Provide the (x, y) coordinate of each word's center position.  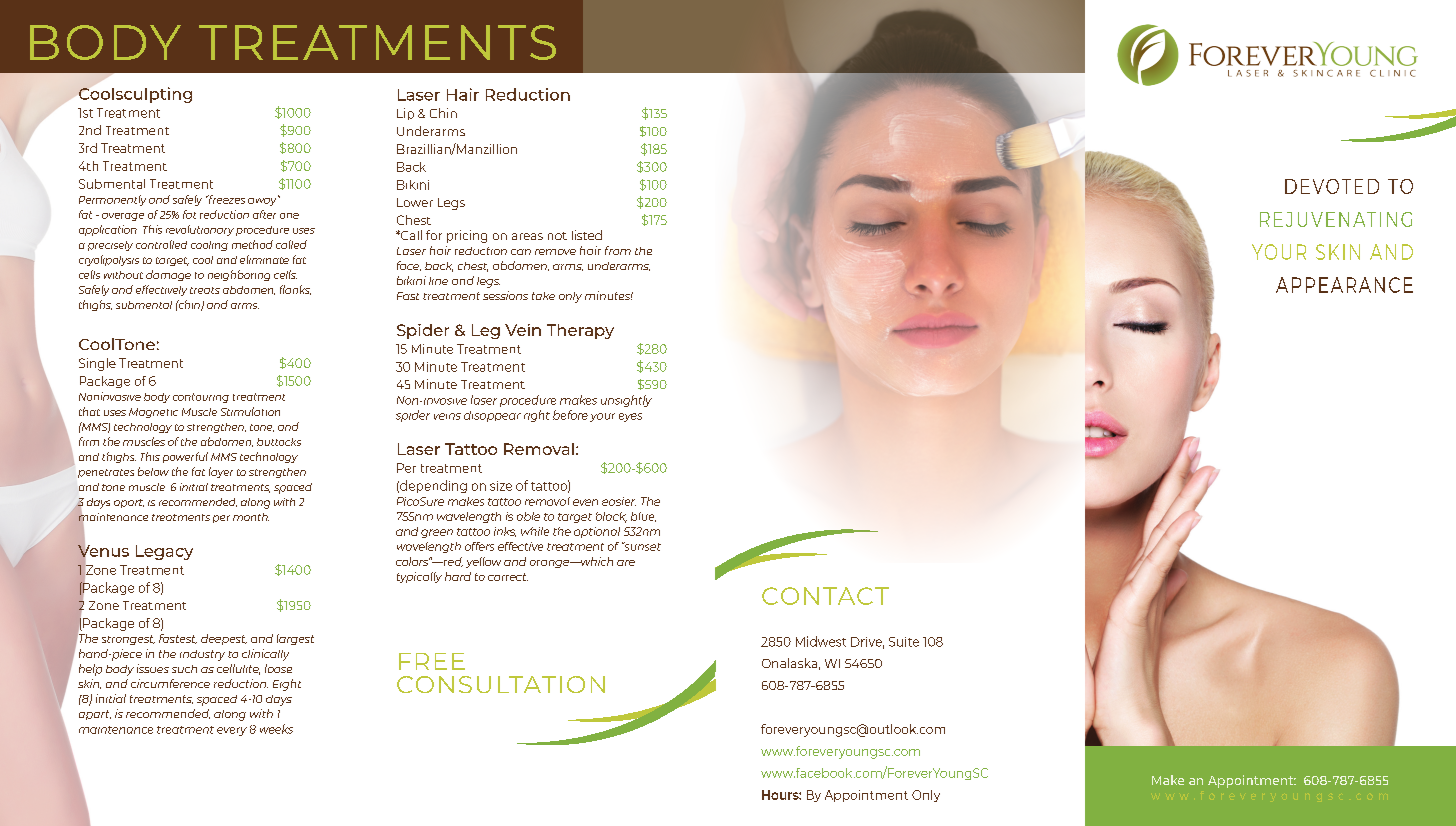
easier (619, 501)
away (263, 200)
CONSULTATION (501, 684)
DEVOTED (1332, 186)
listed (587, 235)
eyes (630, 417)
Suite (904, 642)
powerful (185, 457)
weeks (276, 729)
